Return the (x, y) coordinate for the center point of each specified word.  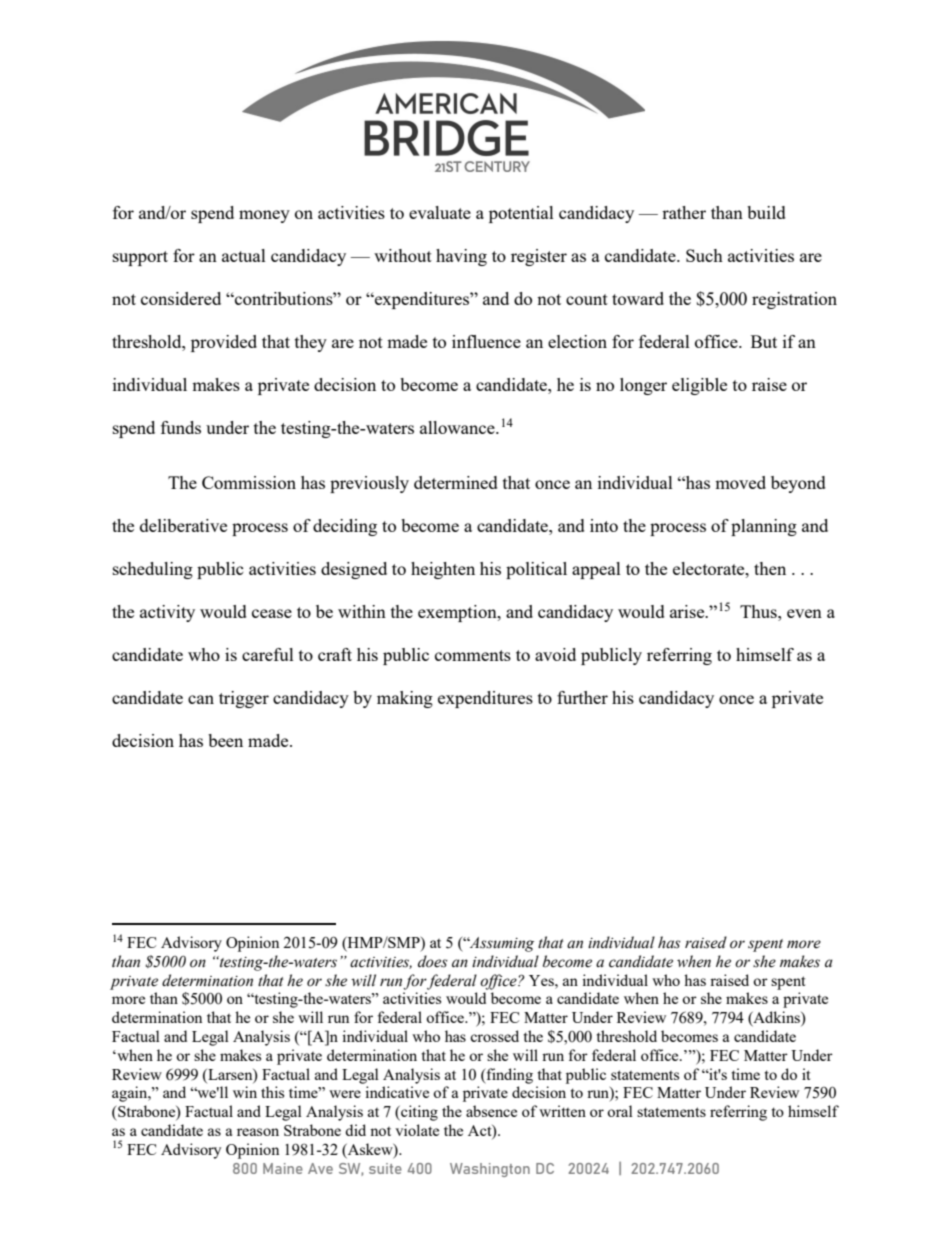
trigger (244, 699)
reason (258, 1132)
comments (473, 655)
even (804, 613)
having (461, 257)
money (264, 216)
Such (704, 255)
